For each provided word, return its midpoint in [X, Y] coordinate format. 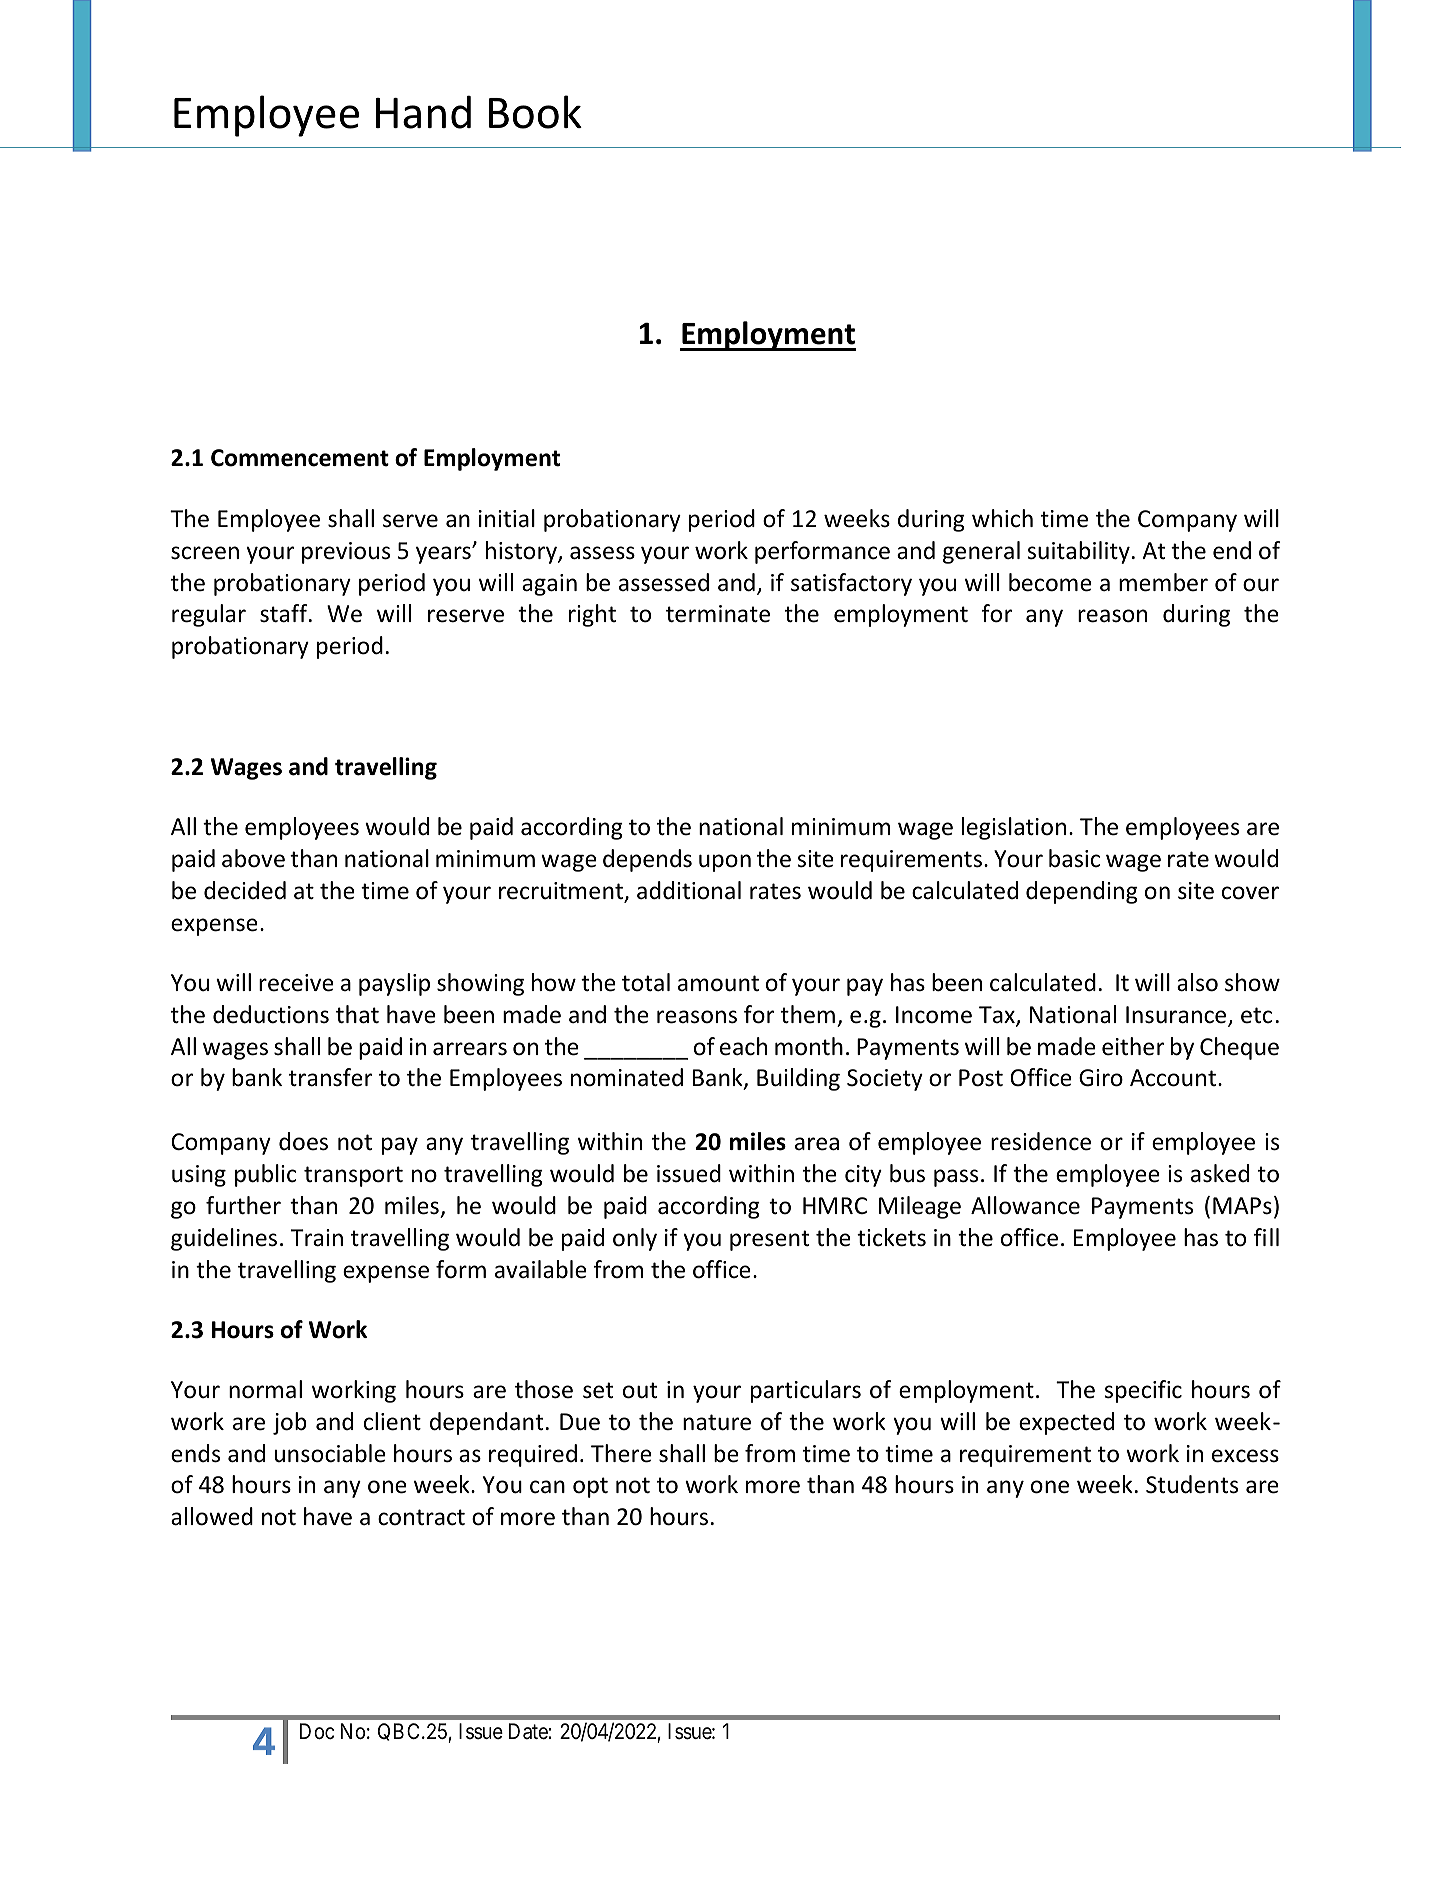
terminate [718, 614]
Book [535, 112]
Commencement [300, 458]
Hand [423, 112]
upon [725, 863]
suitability [1078, 552]
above [253, 858]
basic [1074, 858]
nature [717, 1422]
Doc [317, 1731]
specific [1143, 1391]
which [1002, 518]
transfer [330, 1077]
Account [1173, 1078]
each [743, 1046]
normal [265, 1389]
